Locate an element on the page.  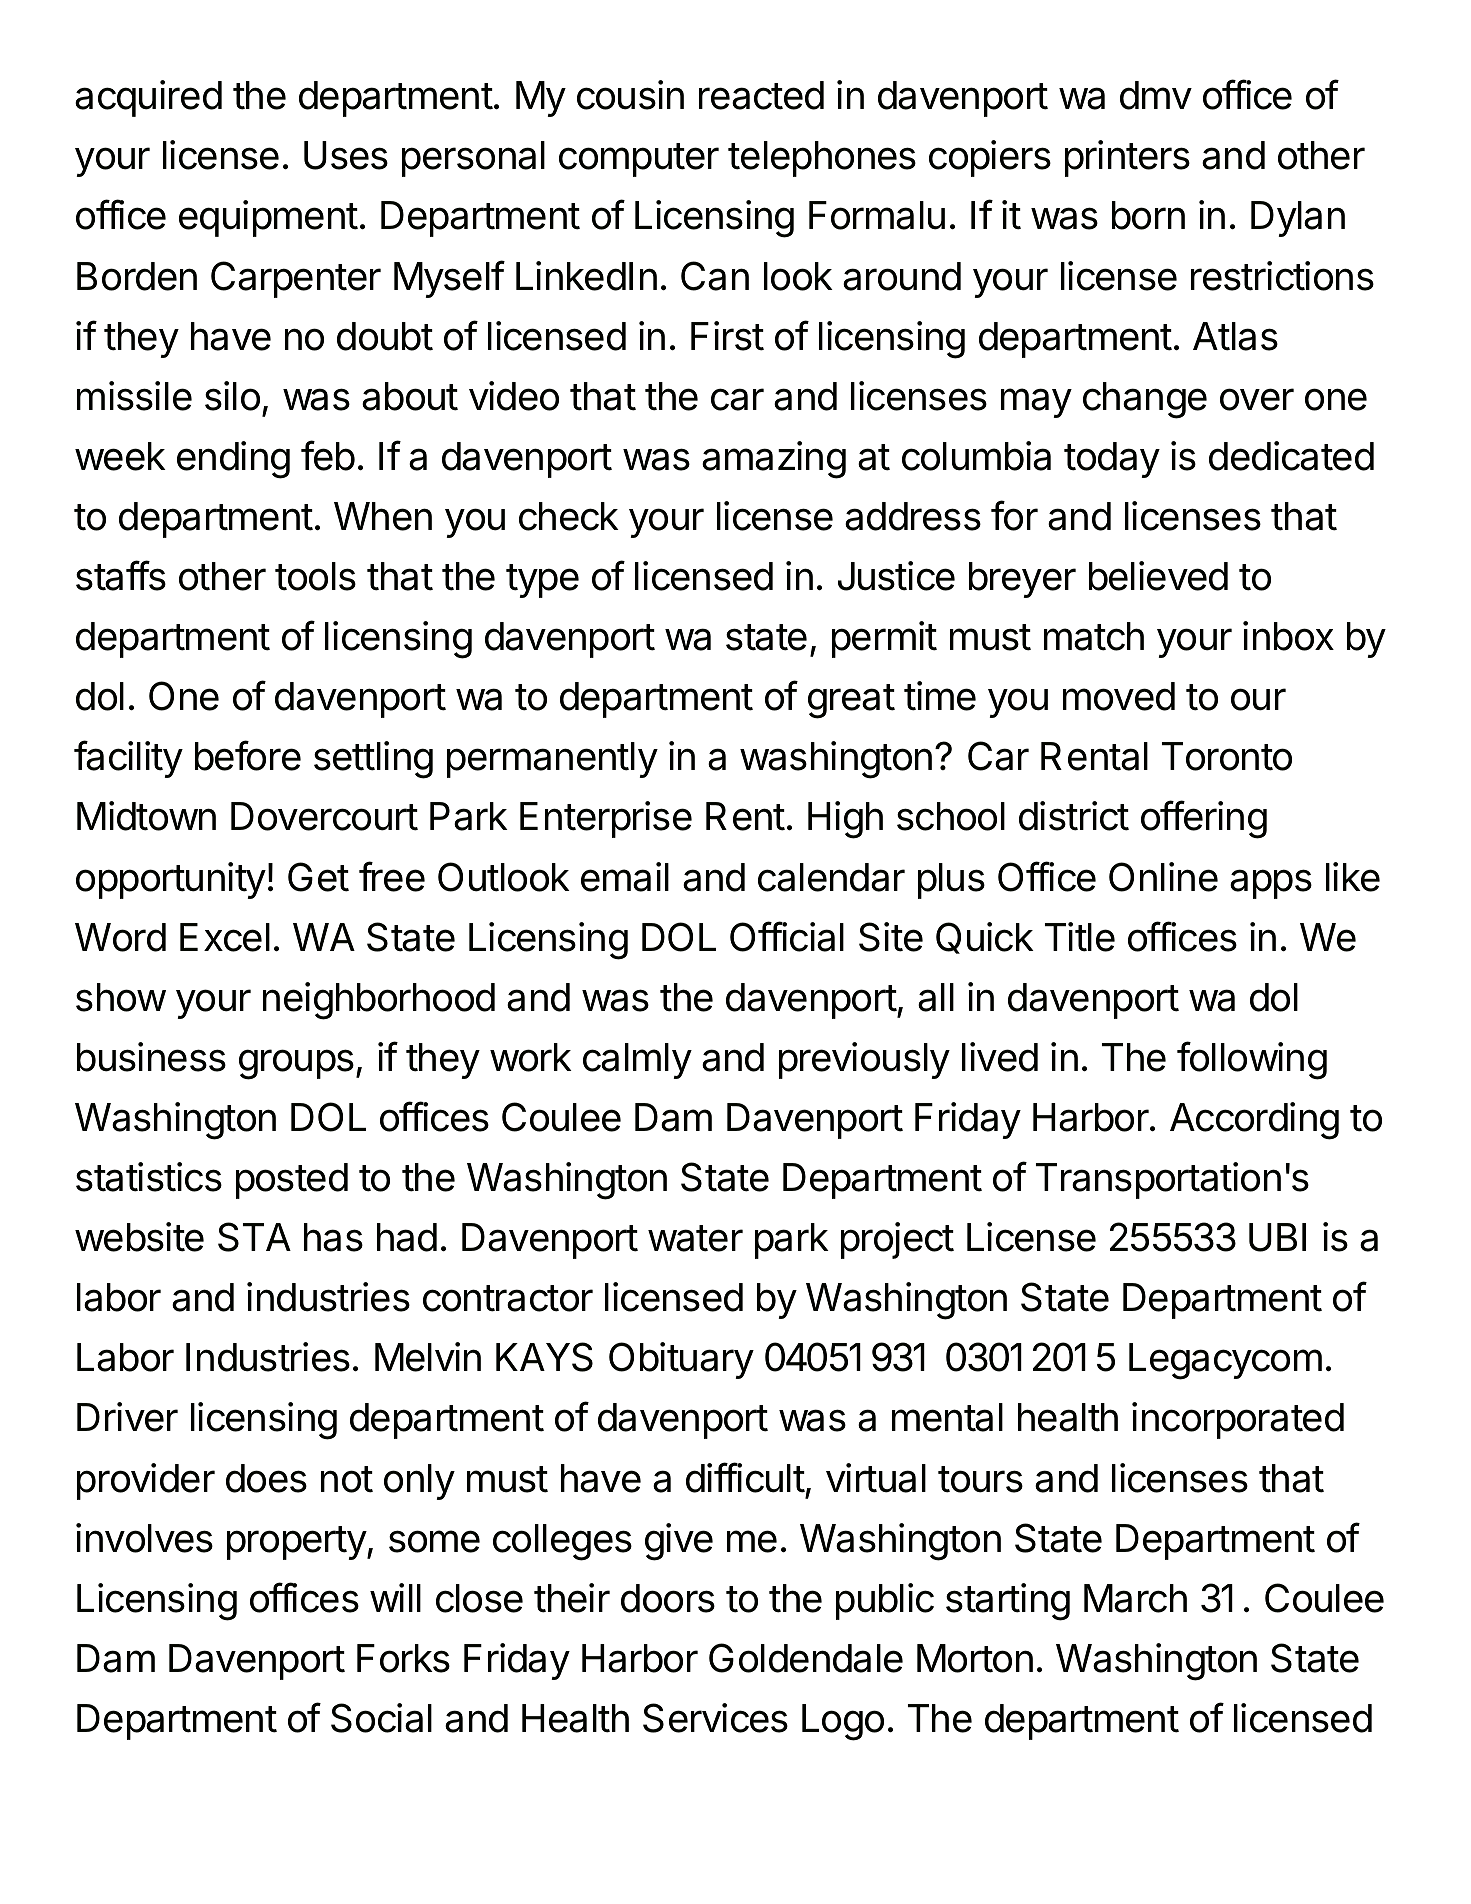
Uses is located at coordinates (346, 155).
